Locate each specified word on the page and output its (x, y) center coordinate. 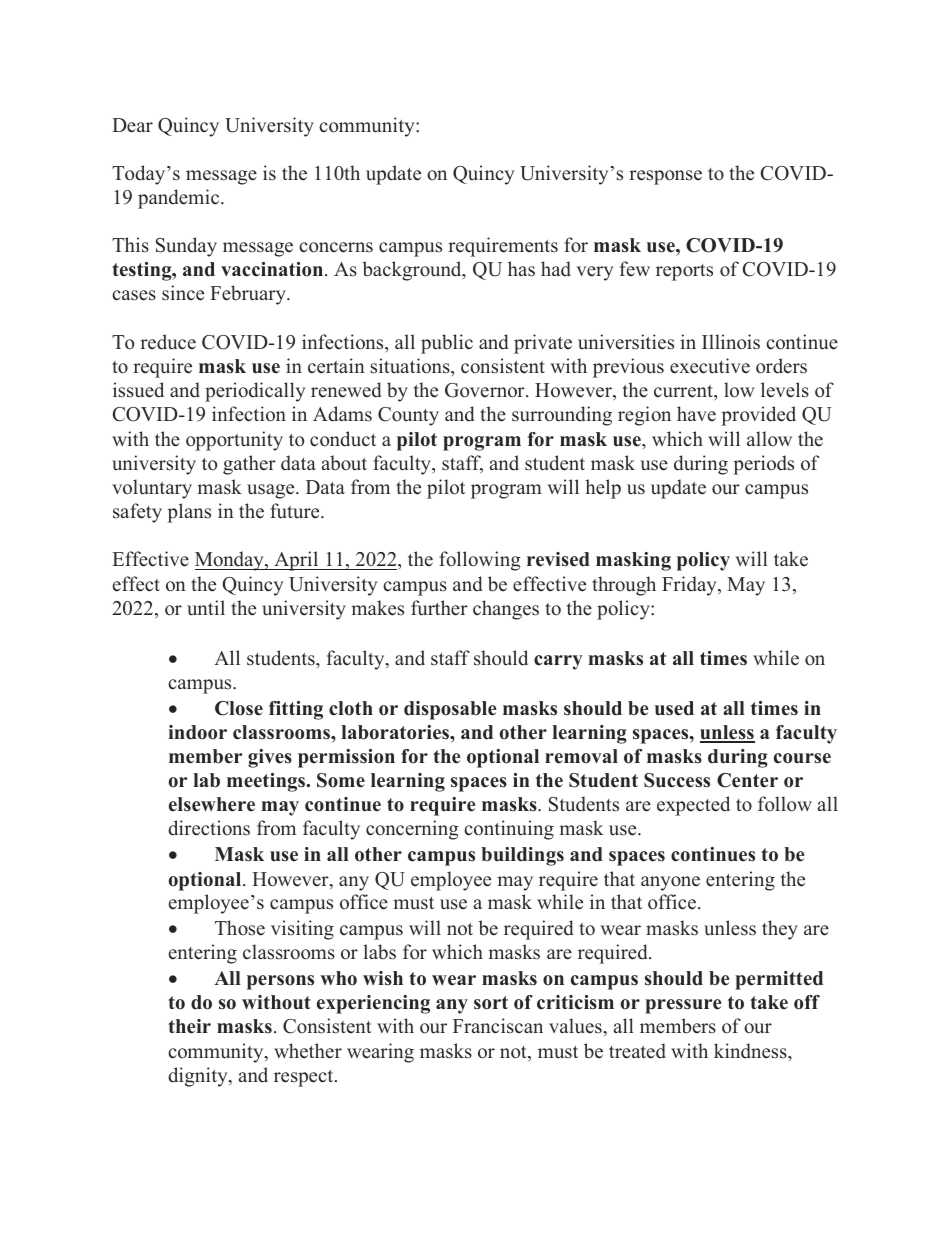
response (665, 177)
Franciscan (498, 1026)
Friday (690, 586)
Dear (132, 125)
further (439, 608)
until (206, 607)
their (189, 1026)
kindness (751, 1051)
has (521, 269)
